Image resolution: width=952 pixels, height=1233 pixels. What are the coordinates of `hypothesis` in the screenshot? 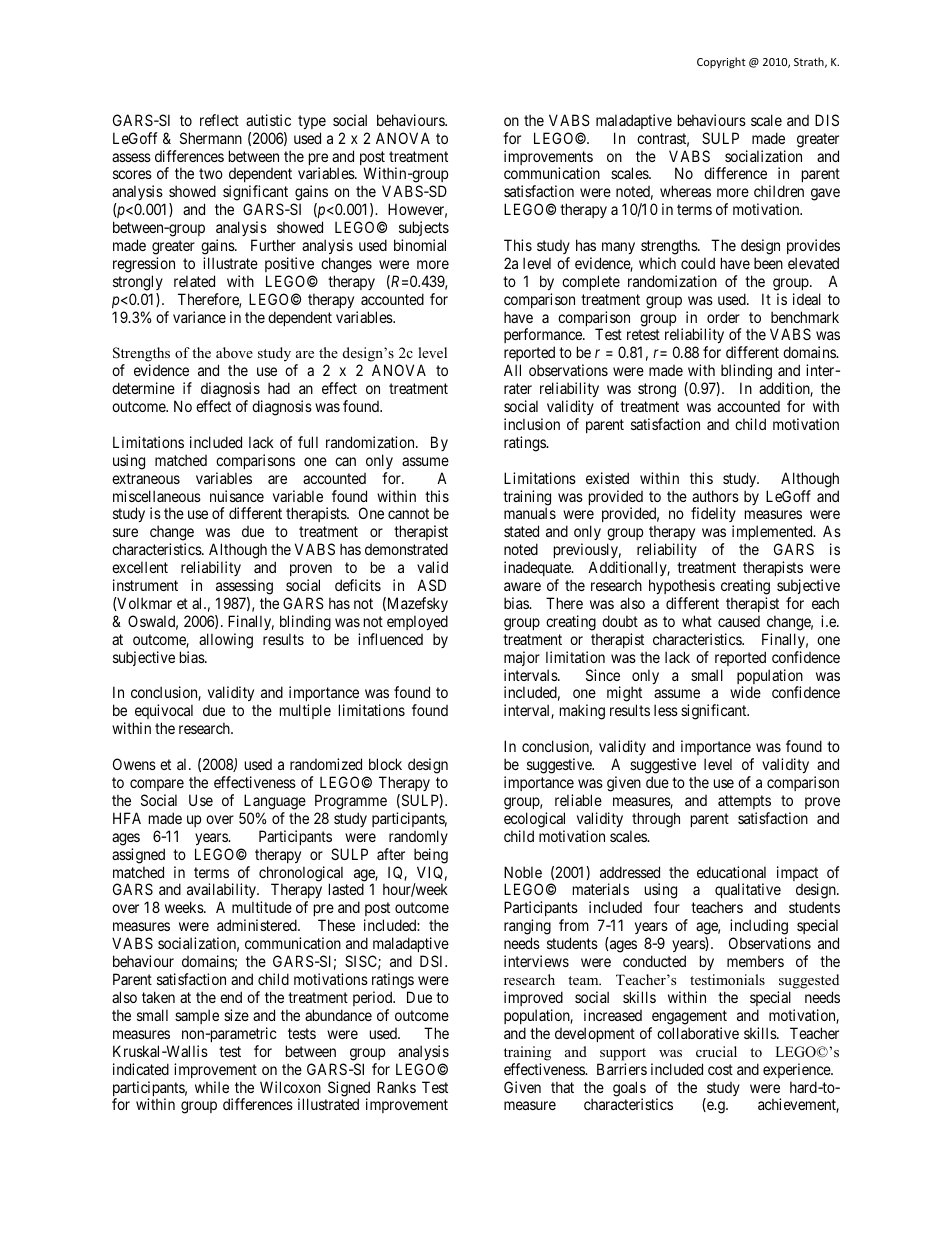 It's located at (682, 586).
